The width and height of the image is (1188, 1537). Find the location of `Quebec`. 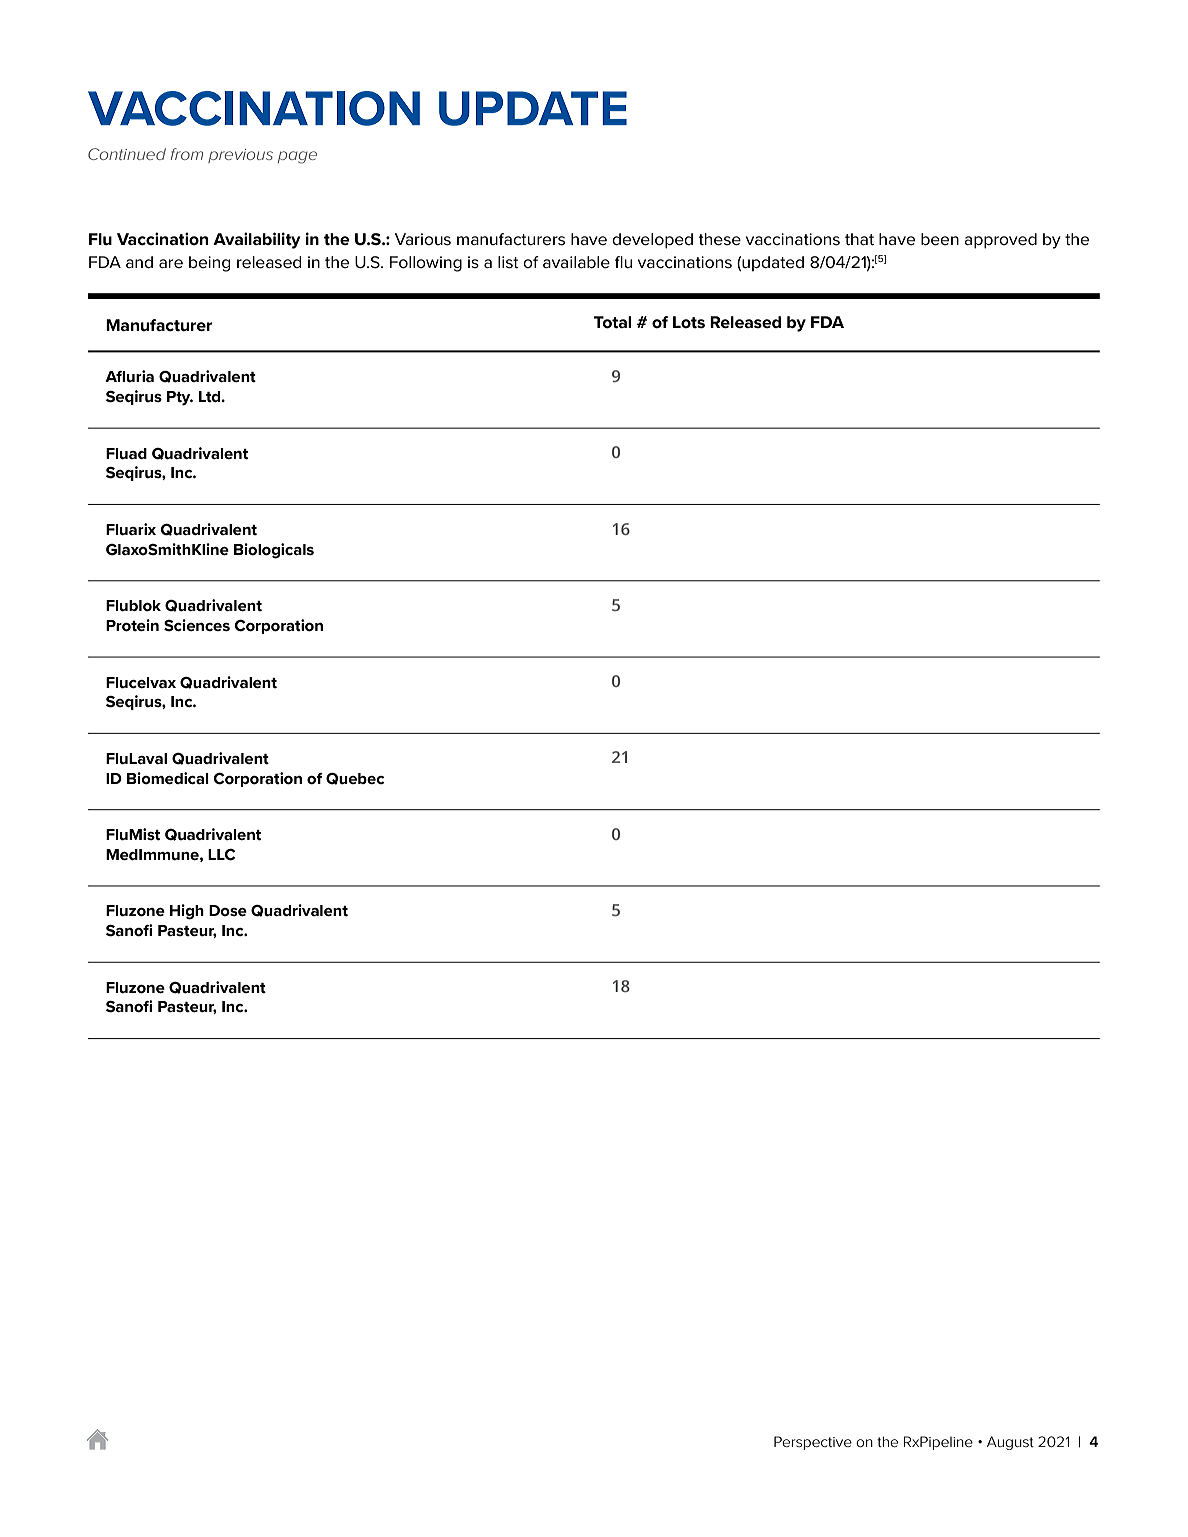

Quebec is located at coordinates (355, 779).
